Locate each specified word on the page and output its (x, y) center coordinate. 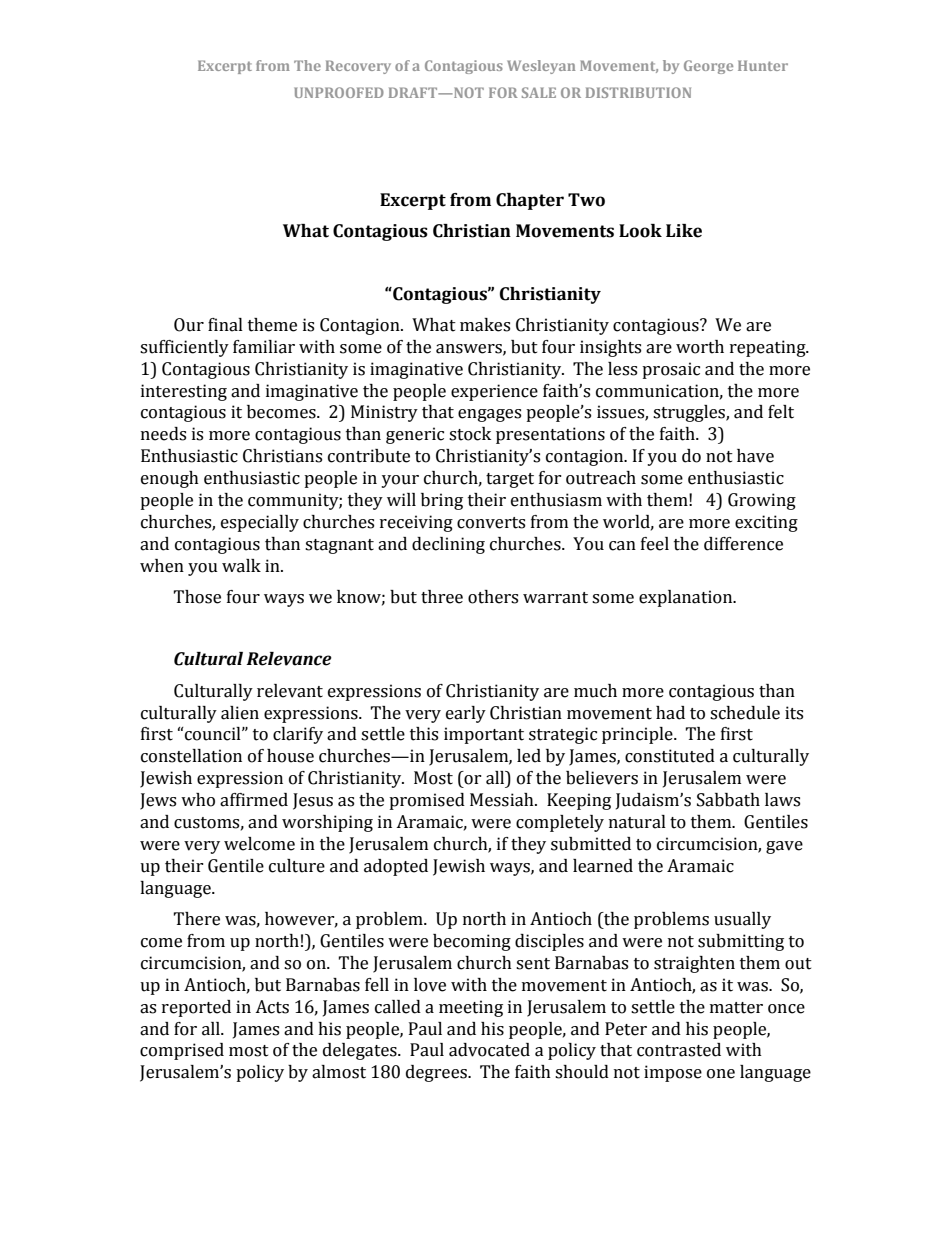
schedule (745, 713)
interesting (184, 392)
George (708, 67)
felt (781, 412)
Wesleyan (541, 67)
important (484, 735)
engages (489, 415)
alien (240, 713)
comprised (182, 1051)
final (225, 325)
